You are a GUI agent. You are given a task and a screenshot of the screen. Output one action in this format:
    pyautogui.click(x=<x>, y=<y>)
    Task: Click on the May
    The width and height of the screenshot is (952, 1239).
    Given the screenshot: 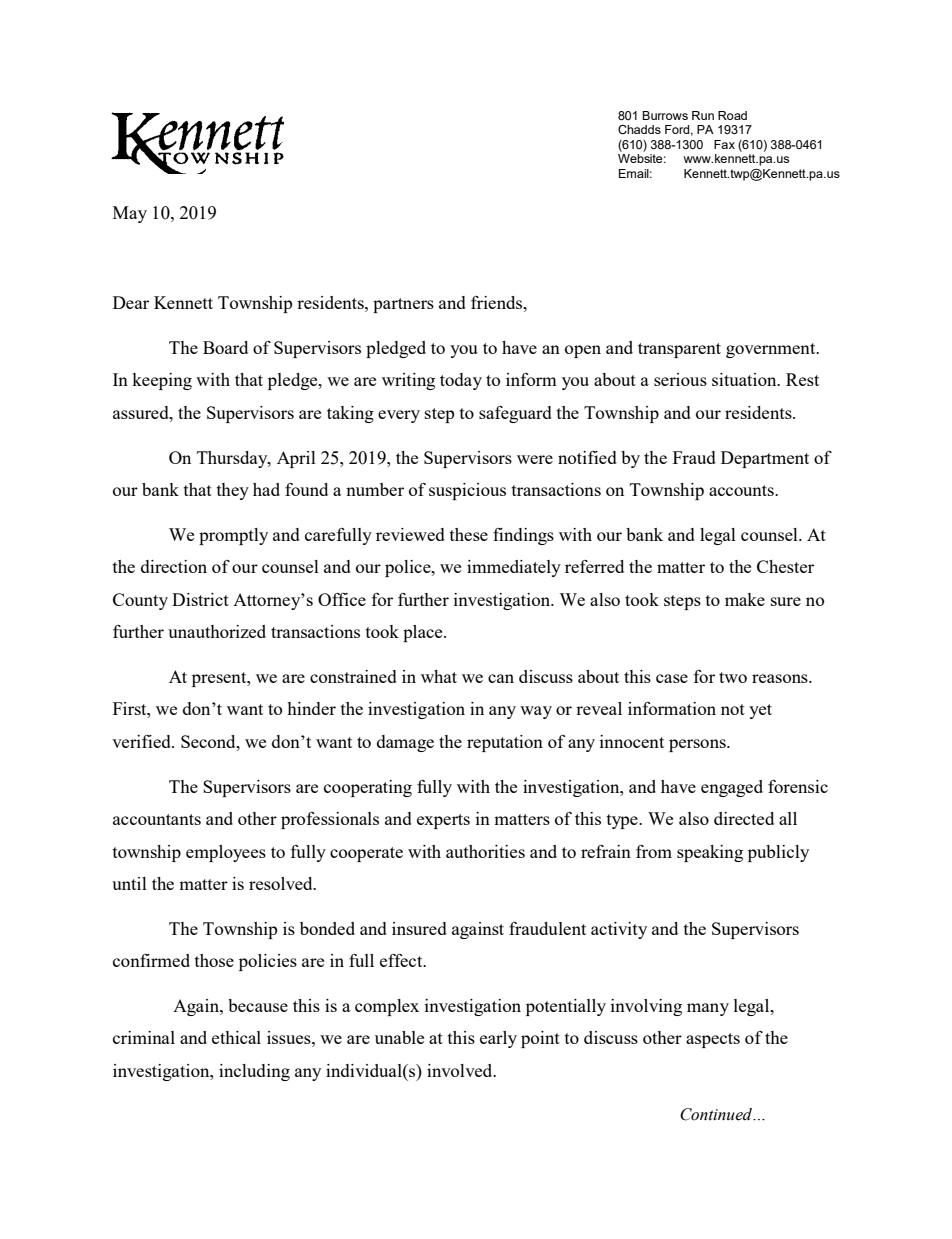 What is the action you would take?
    pyautogui.click(x=130, y=214)
